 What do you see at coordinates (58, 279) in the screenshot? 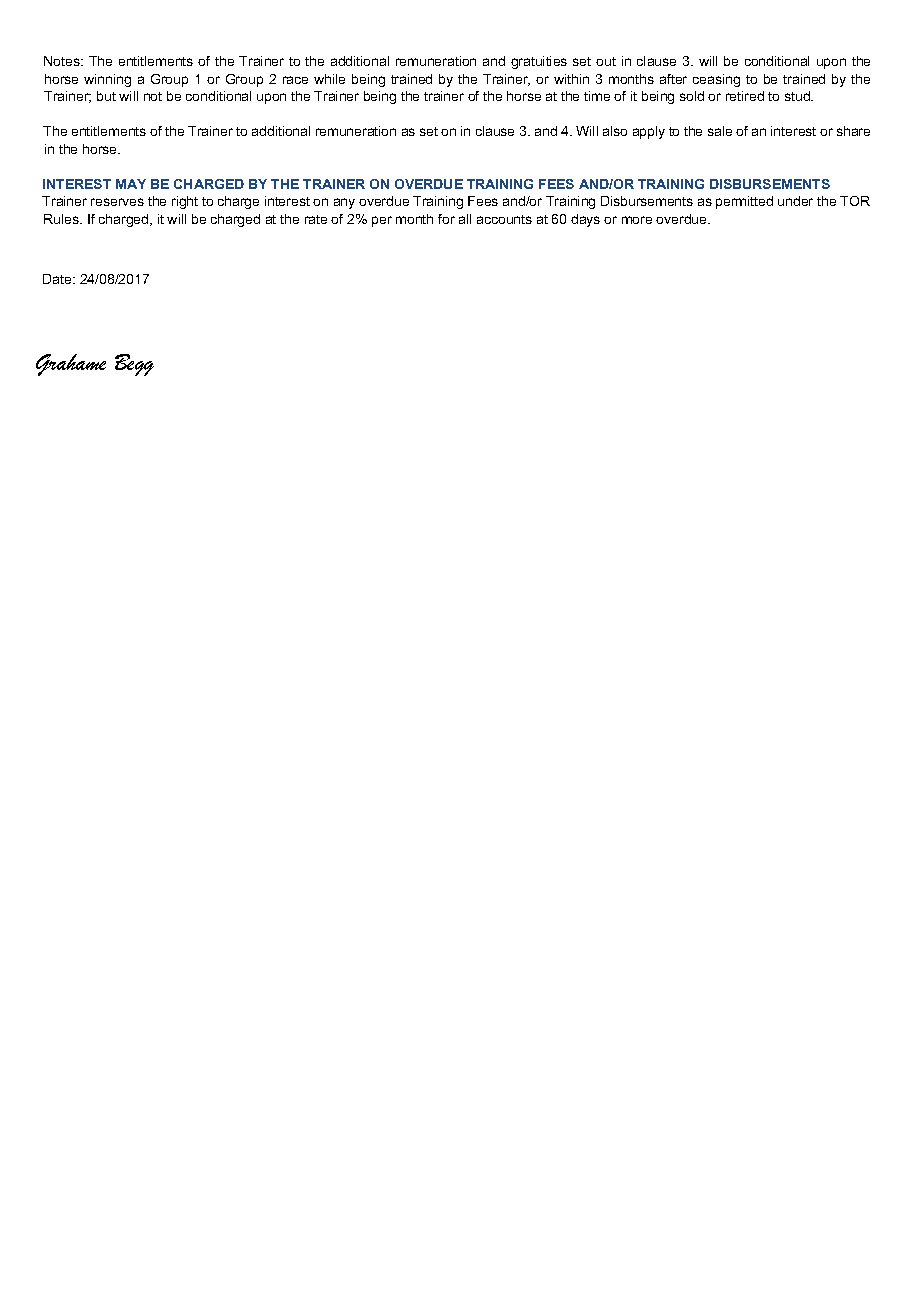
I see `Date` at bounding box center [58, 279].
